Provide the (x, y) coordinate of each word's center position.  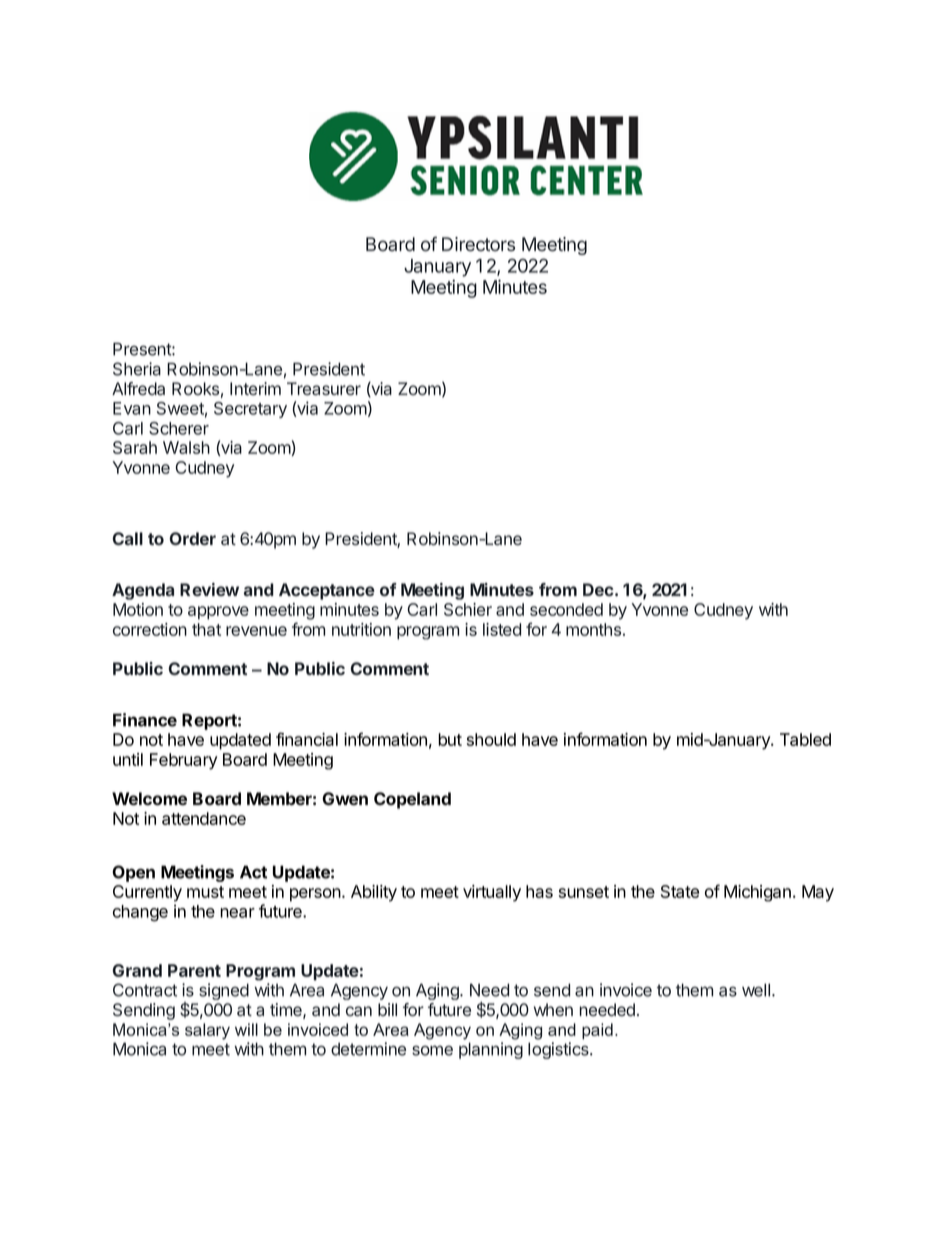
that (206, 629)
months (593, 629)
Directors (478, 244)
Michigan (757, 893)
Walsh (186, 447)
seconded (566, 609)
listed (502, 629)
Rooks (195, 389)
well (756, 990)
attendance (204, 818)
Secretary (250, 410)
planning (491, 1050)
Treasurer (324, 389)
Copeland (412, 800)
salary (207, 1031)
